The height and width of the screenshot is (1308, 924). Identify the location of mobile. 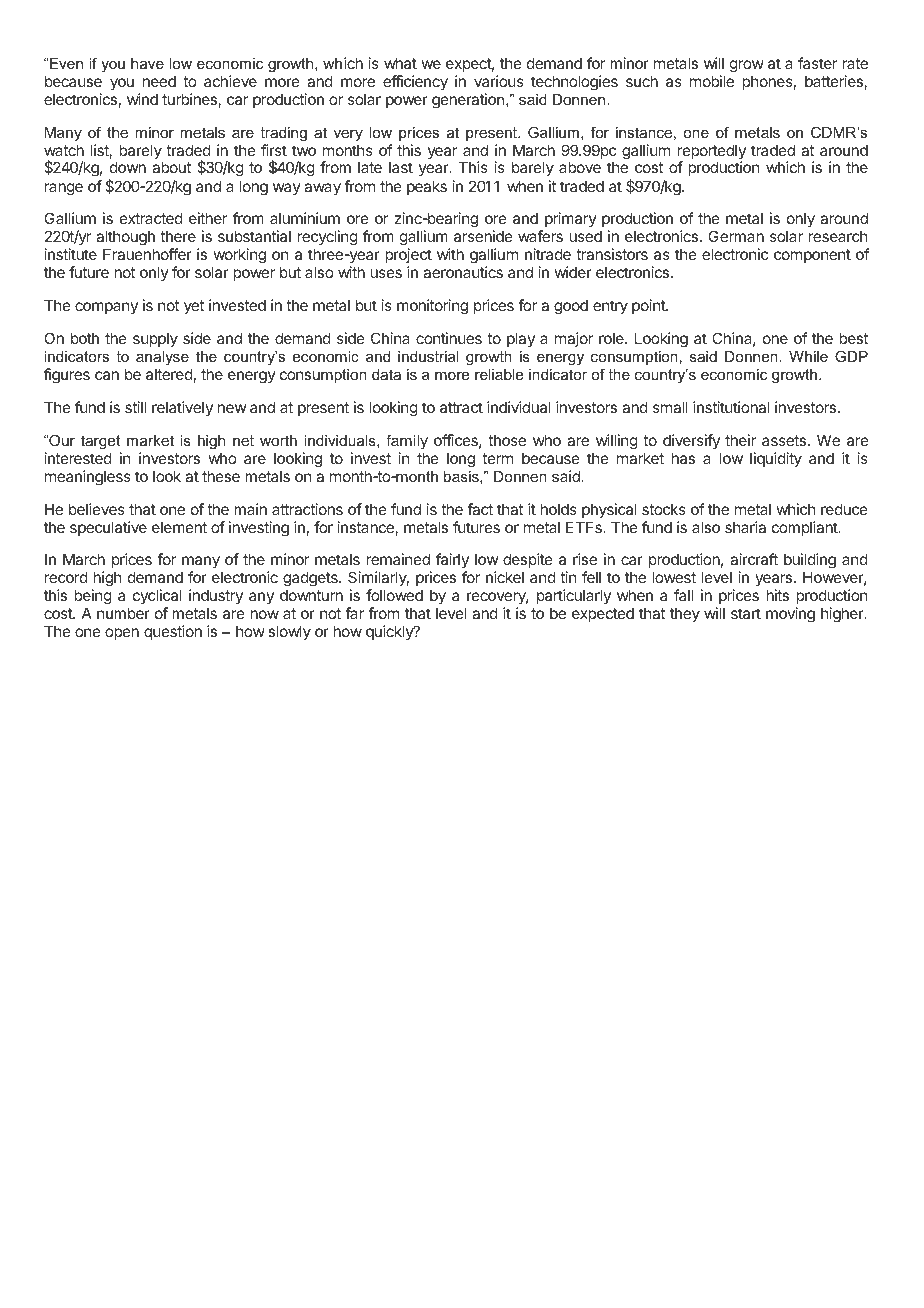
(712, 81).
